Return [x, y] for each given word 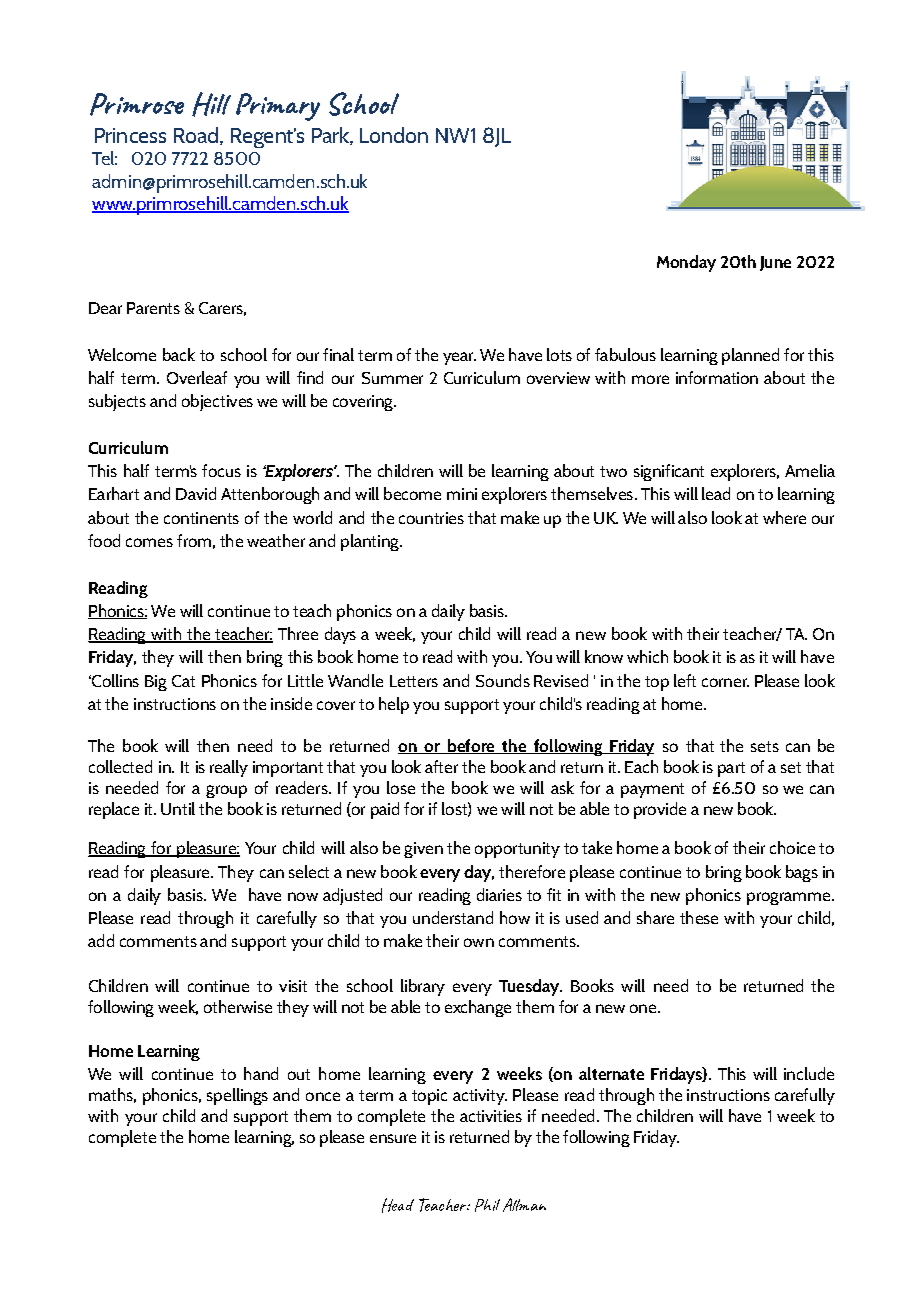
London [394, 135]
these [699, 917]
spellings [237, 1096]
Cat [183, 681]
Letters [414, 681]
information [717, 377]
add [101, 940]
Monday [686, 263]
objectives [217, 402]
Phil [487, 1205]
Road [196, 135]
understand [453, 917]
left [685, 680]
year [459, 358]
